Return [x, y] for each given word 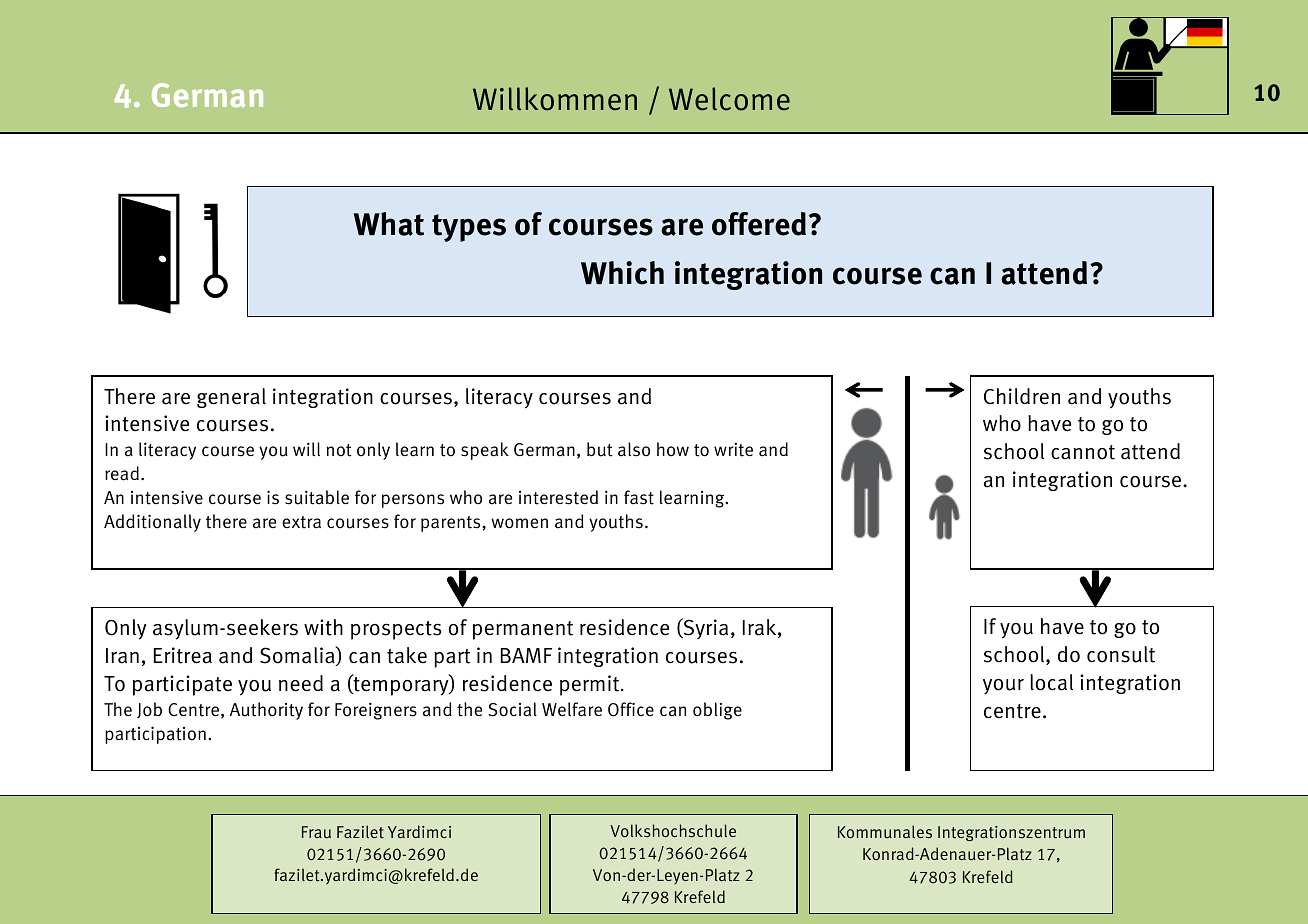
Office [631, 709]
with [323, 627]
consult [1121, 654]
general [231, 398]
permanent [523, 630]
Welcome [729, 99]
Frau [316, 832]
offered [759, 224]
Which [622, 273]
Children [1022, 396]
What [389, 224]
